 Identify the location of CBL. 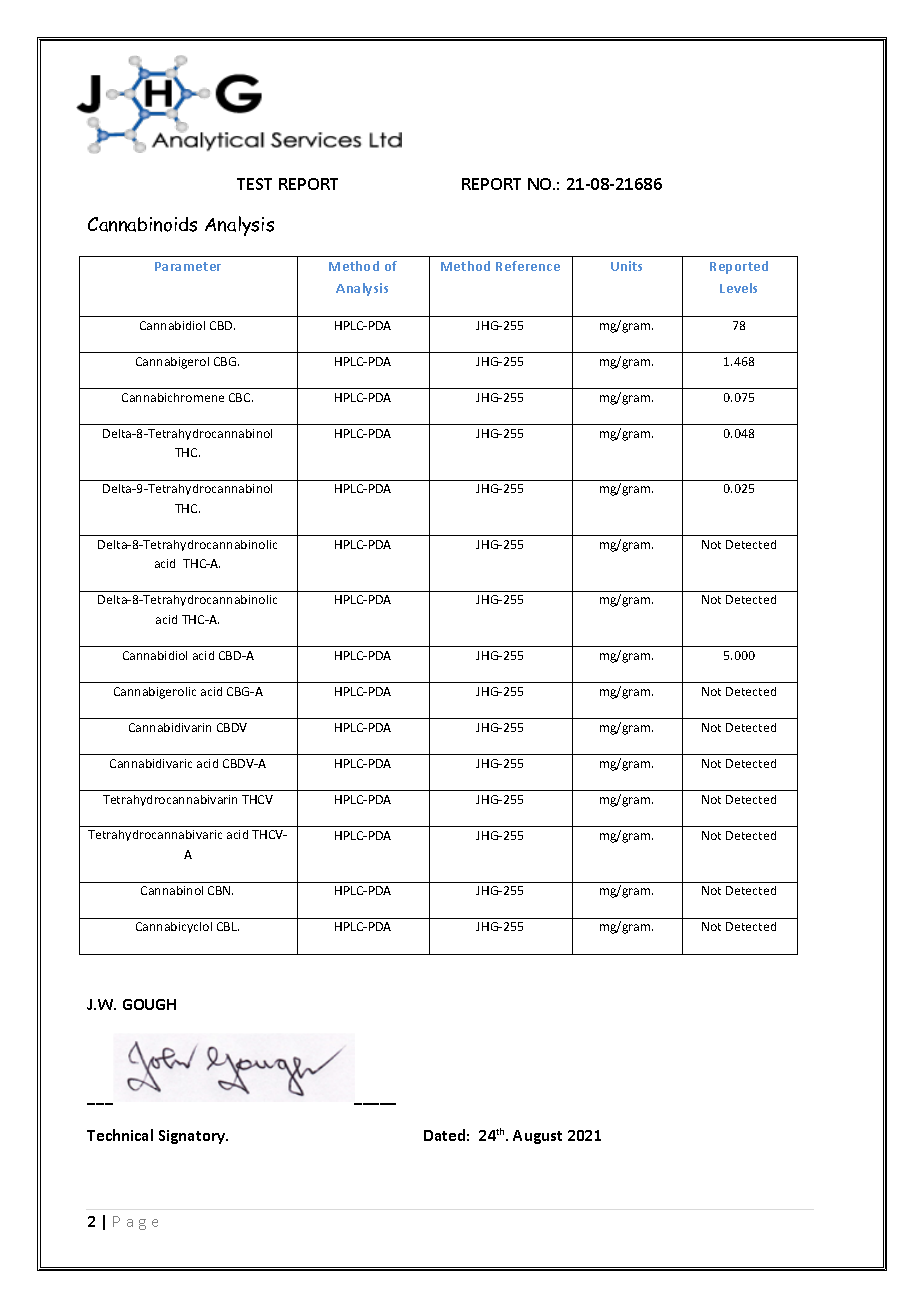
(228, 926).
